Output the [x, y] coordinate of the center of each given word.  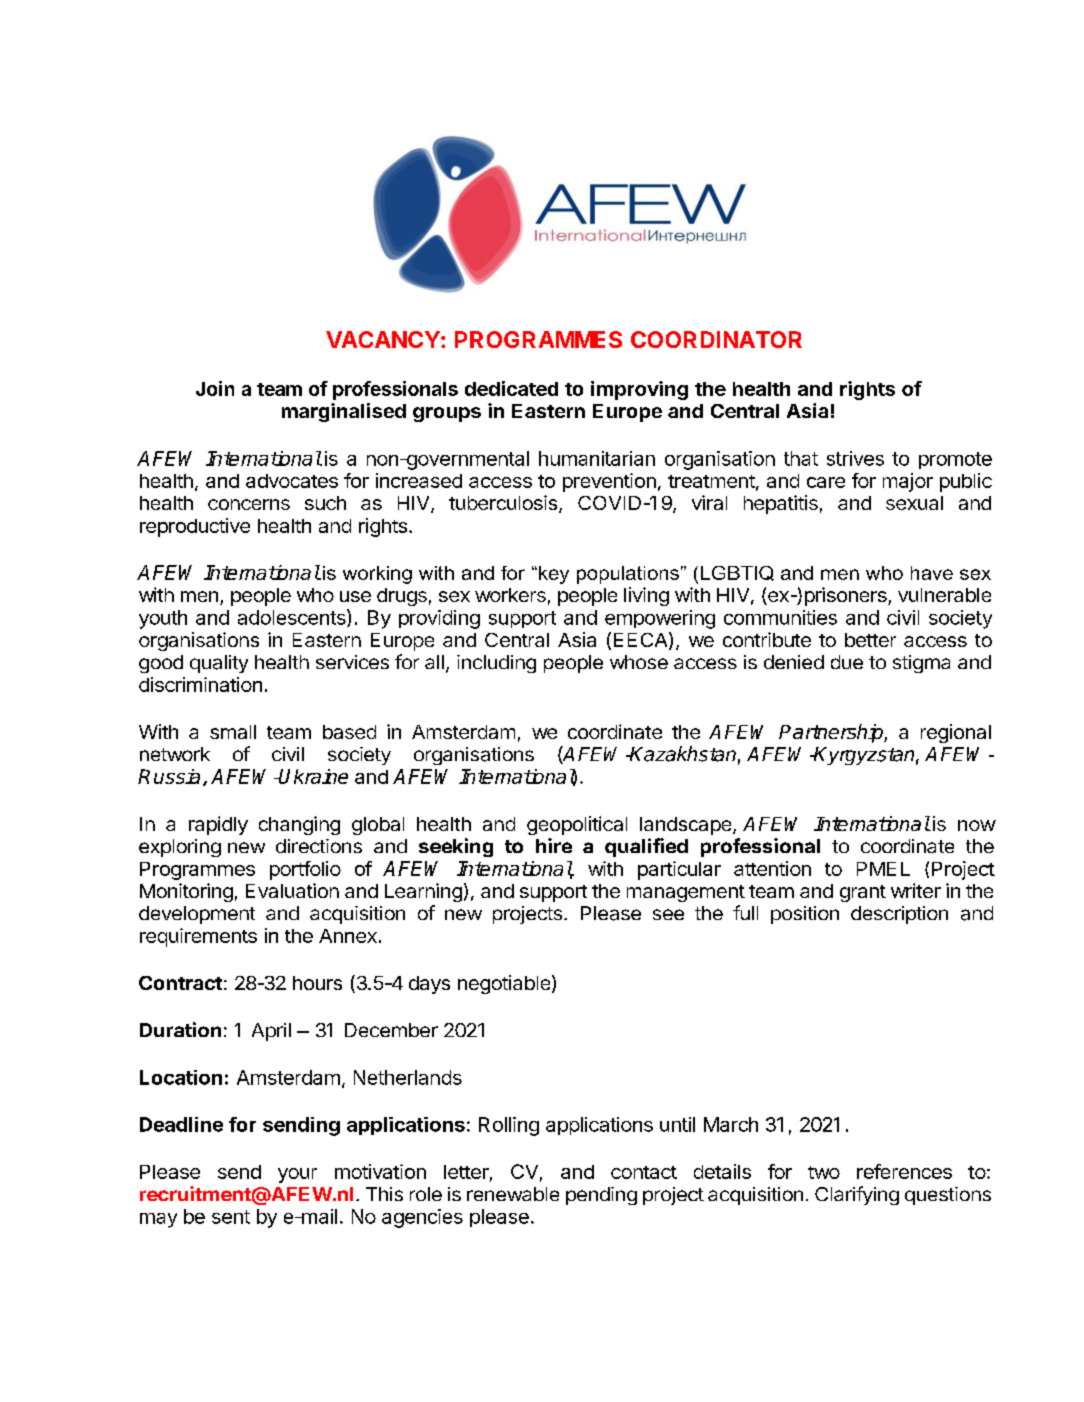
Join [215, 388]
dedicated [511, 388]
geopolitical [577, 825]
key [554, 575]
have [932, 573]
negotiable [504, 984]
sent [231, 1217]
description [899, 915]
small [233, 732]
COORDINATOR [716, 339]
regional [956, 733]
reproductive [195, 527]
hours [317, 983]
